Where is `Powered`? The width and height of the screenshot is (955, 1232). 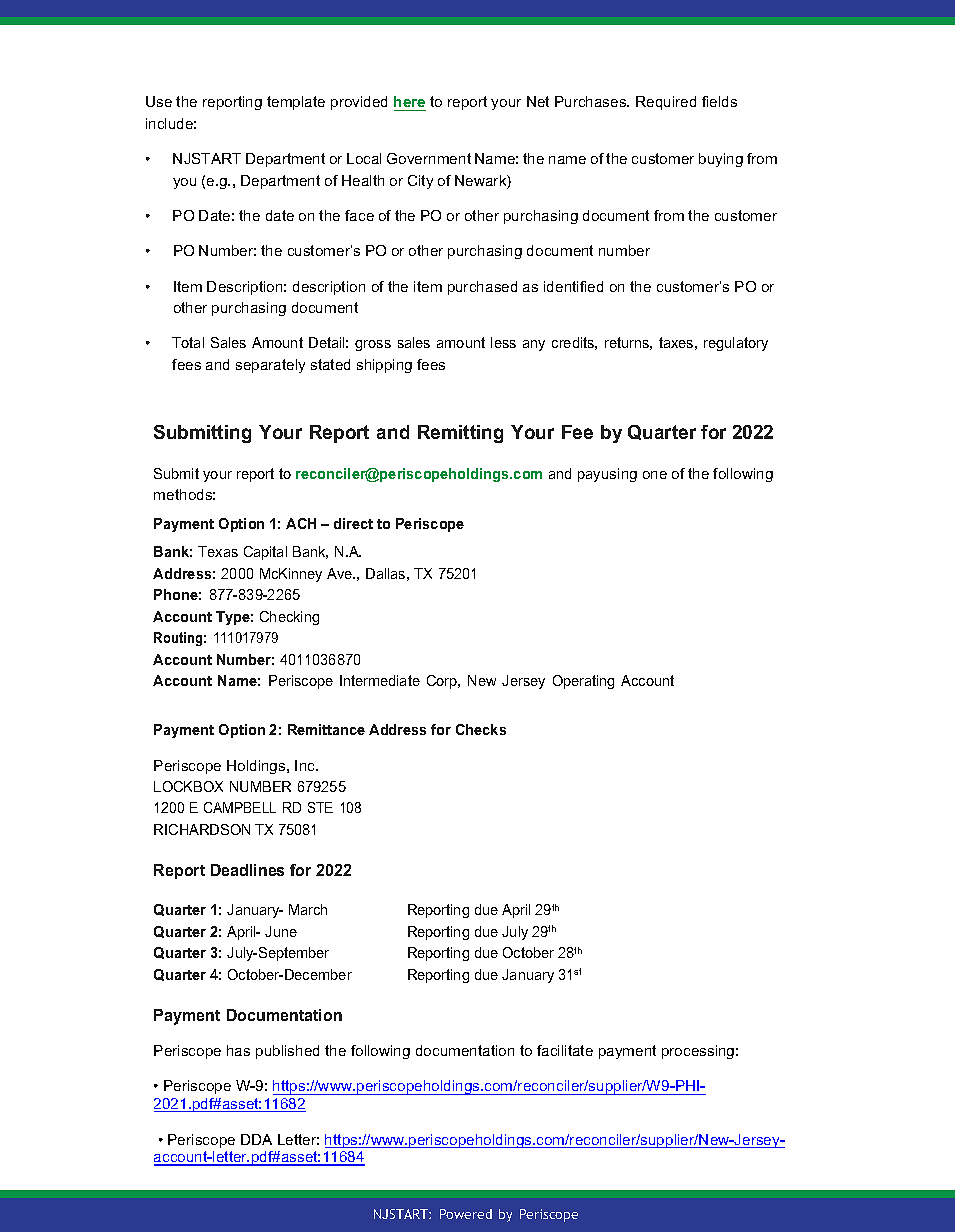
Powered is located at coordinates (466, 1214).
